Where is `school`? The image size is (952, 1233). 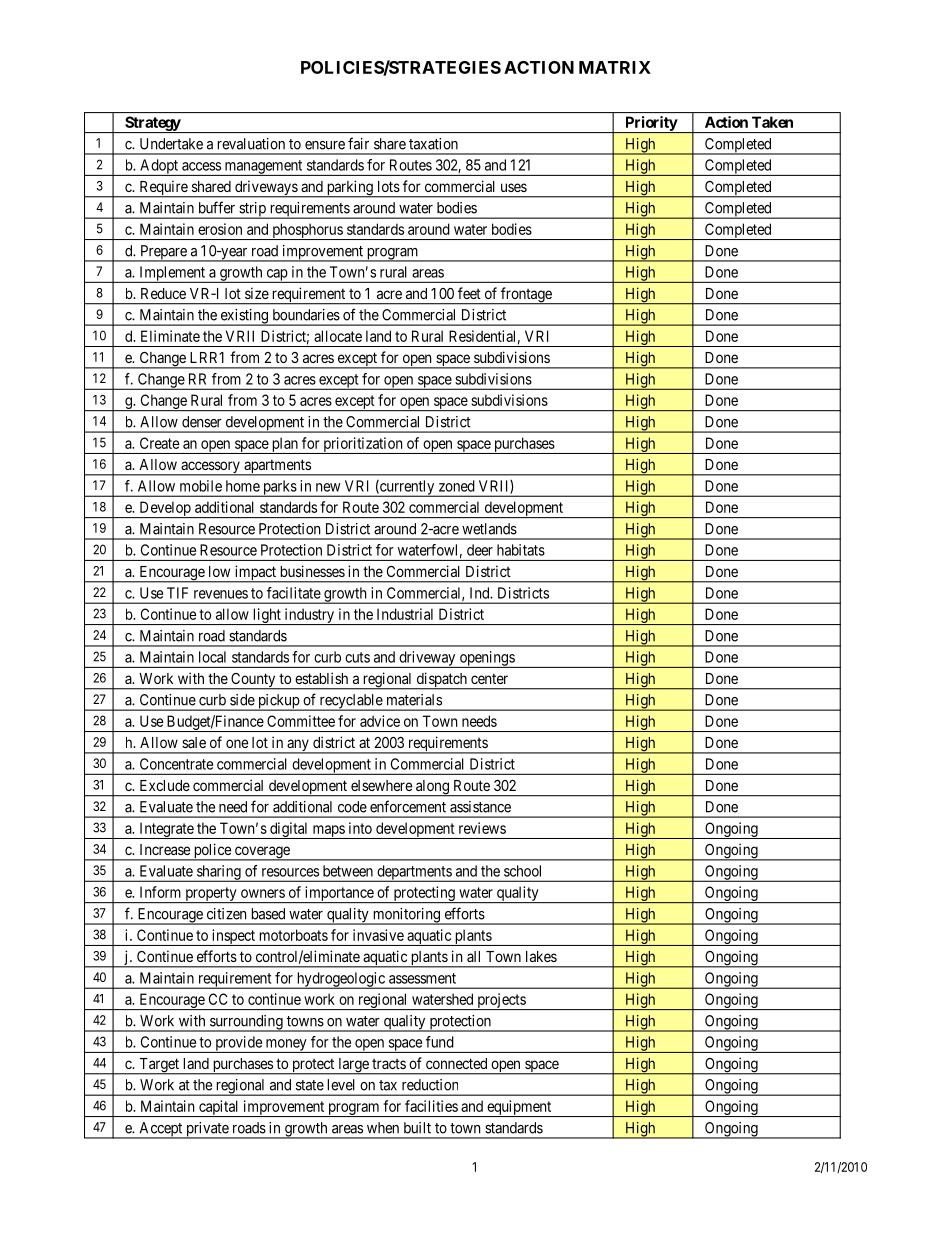
school is located at coordinates (522, 871).
